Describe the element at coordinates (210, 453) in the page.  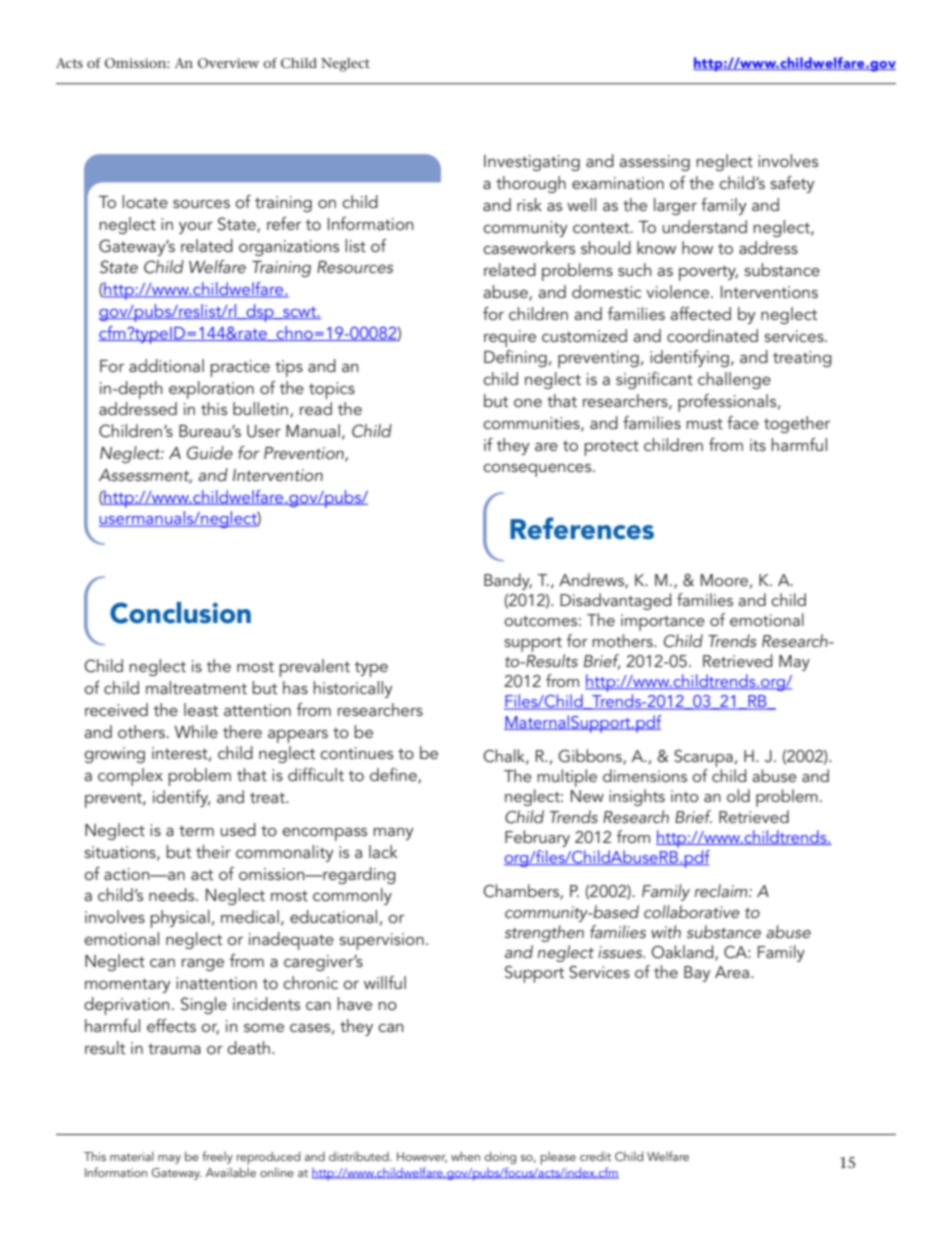
I see `Guide` at that location.
